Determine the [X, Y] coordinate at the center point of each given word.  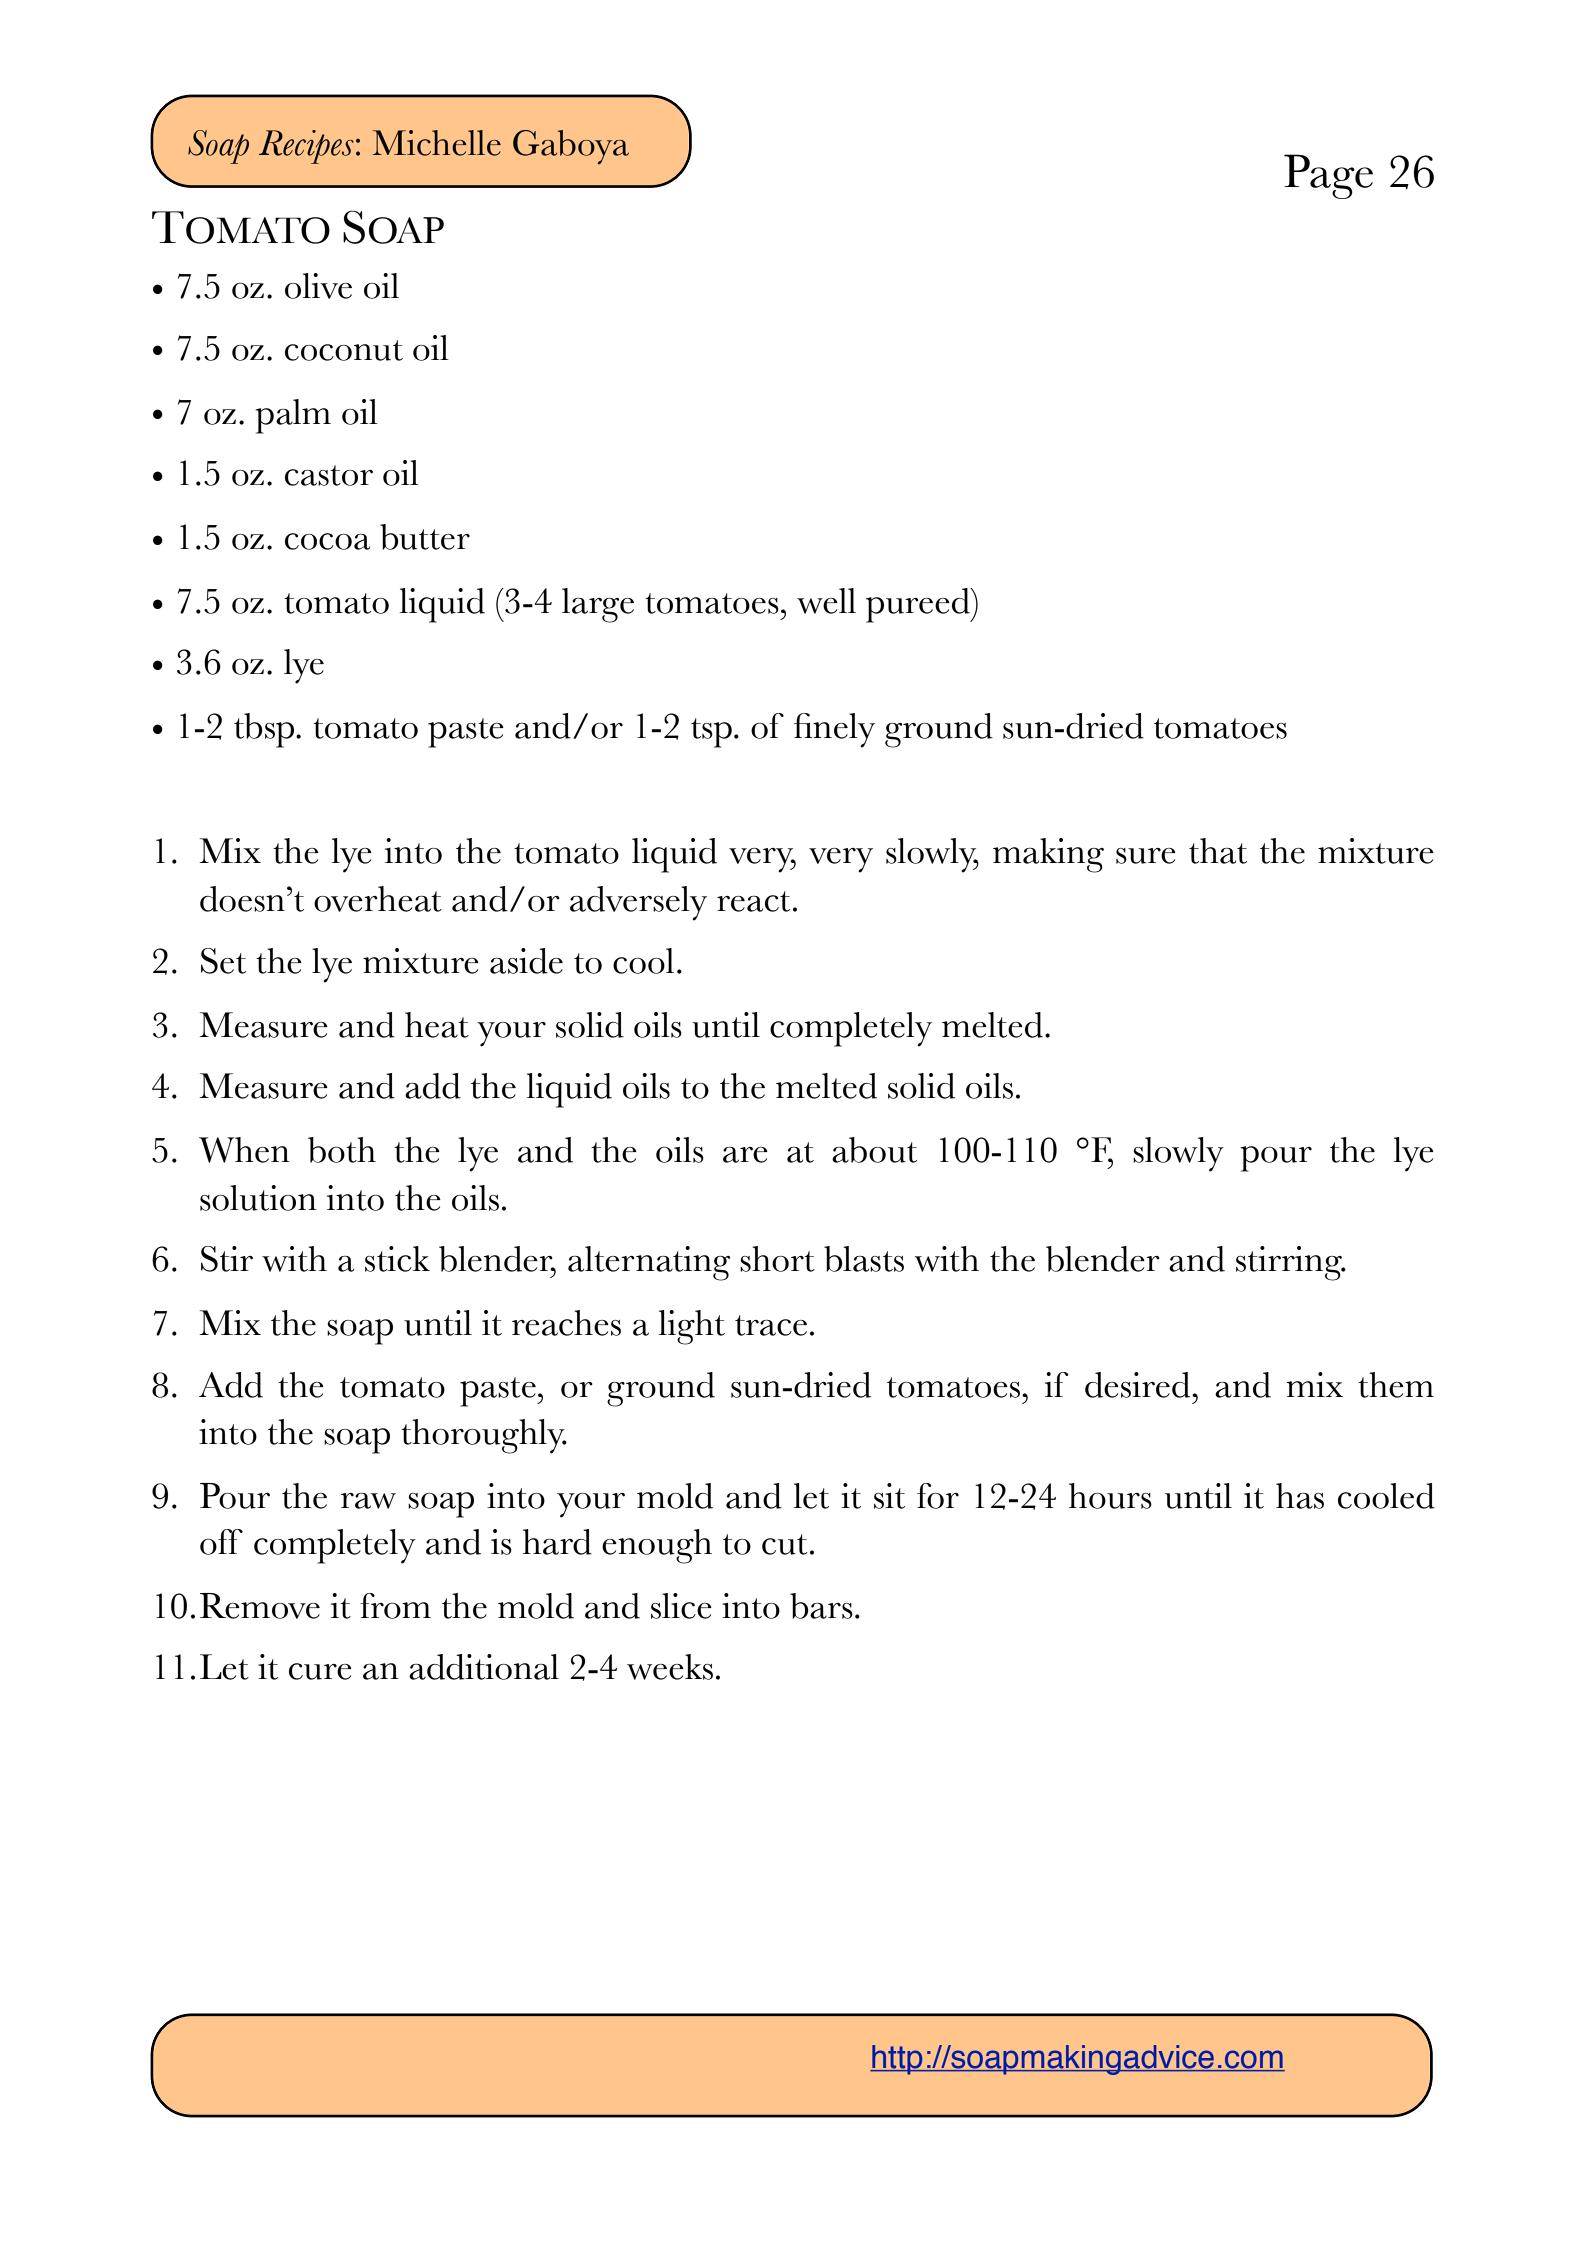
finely [834, 730]
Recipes [306, 147]
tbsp [265, 730]
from [395, 1606]
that [1218, 851]
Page [1328, 176]
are [745, 1155]
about [874, 1150]
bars [821, 1606]
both [342, 1150]
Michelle [437, 143]
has [1300, 1496]
